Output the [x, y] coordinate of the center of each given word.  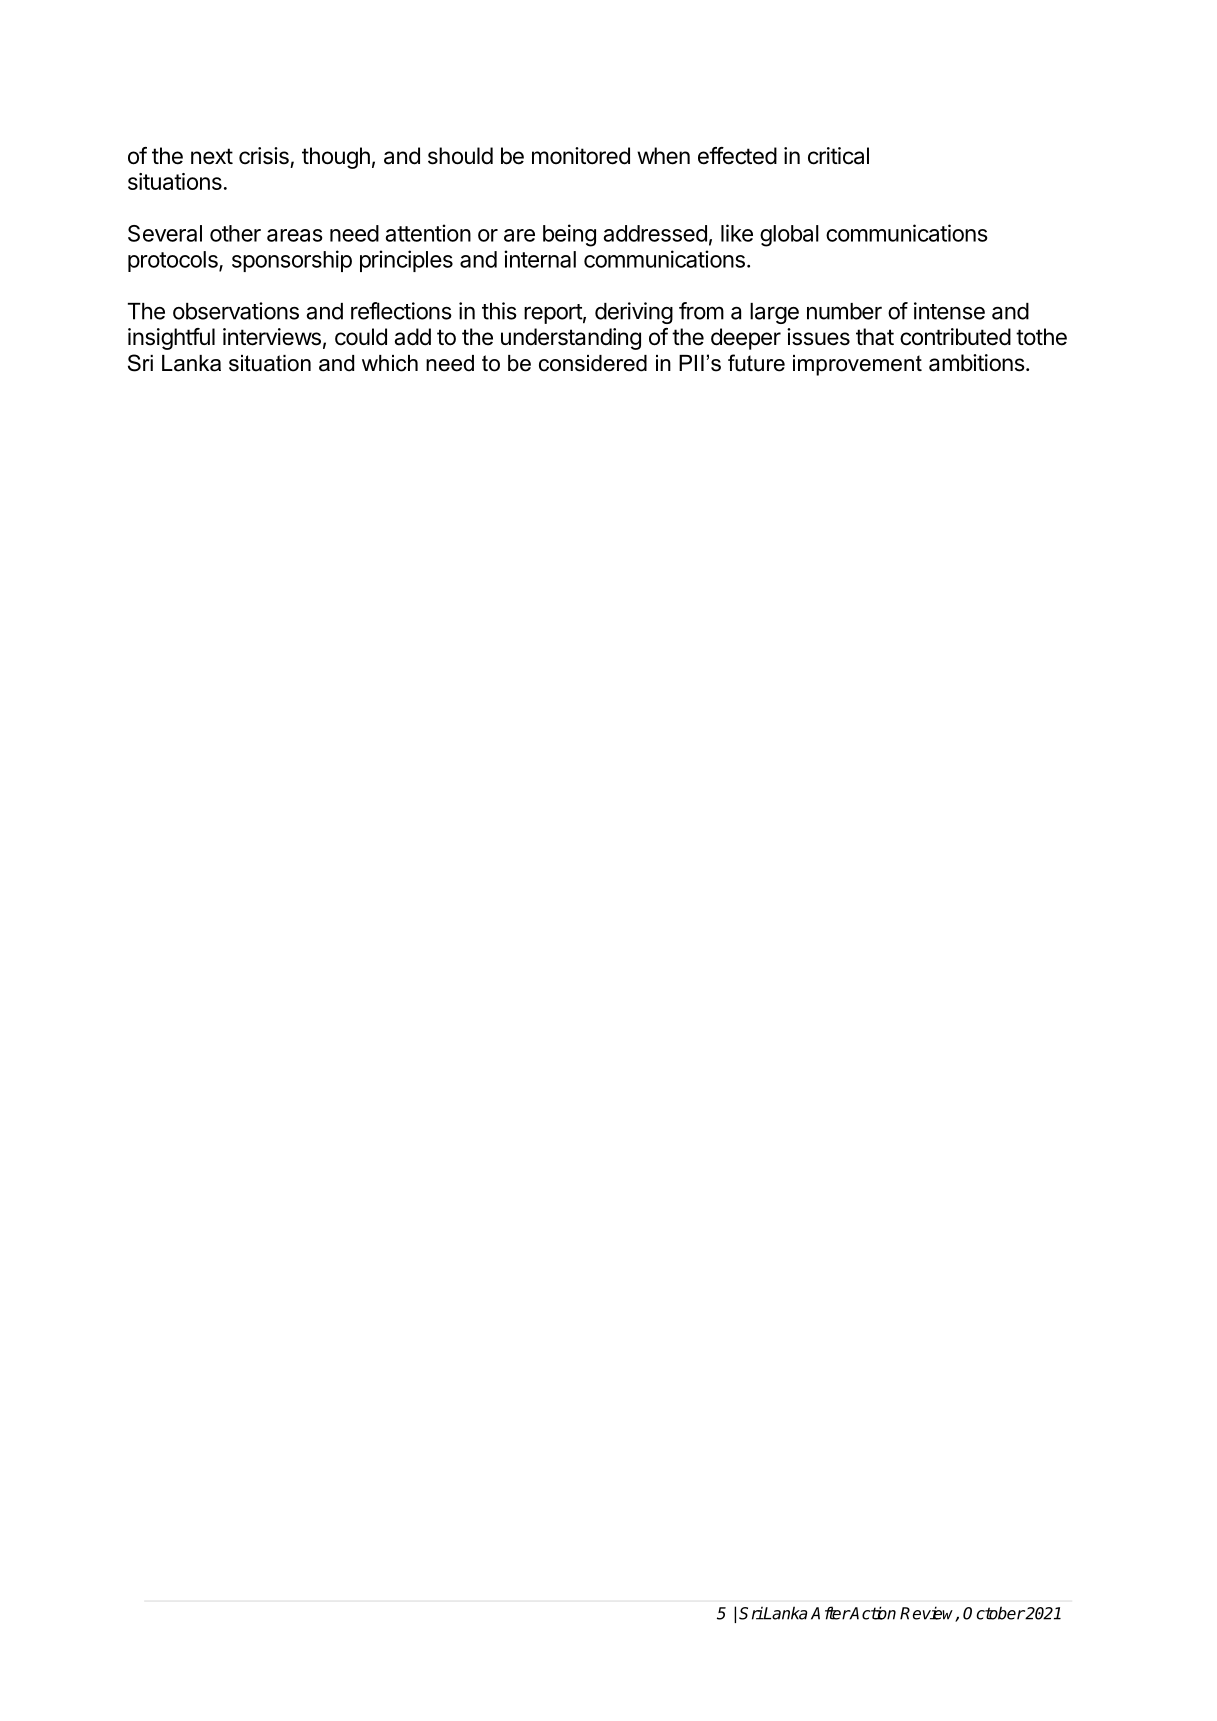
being [569, 235]
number [844, 311]
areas [294, 235]
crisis [264, 156]
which [390, 363]
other [235, 233]
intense [949, 311]
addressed [655, 233]
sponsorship [292, 261]
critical [838, 156]
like [737, 233]
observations [236, 311]
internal [540, 259]
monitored [581, 156]
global [789, 236]
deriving [634, 313]
